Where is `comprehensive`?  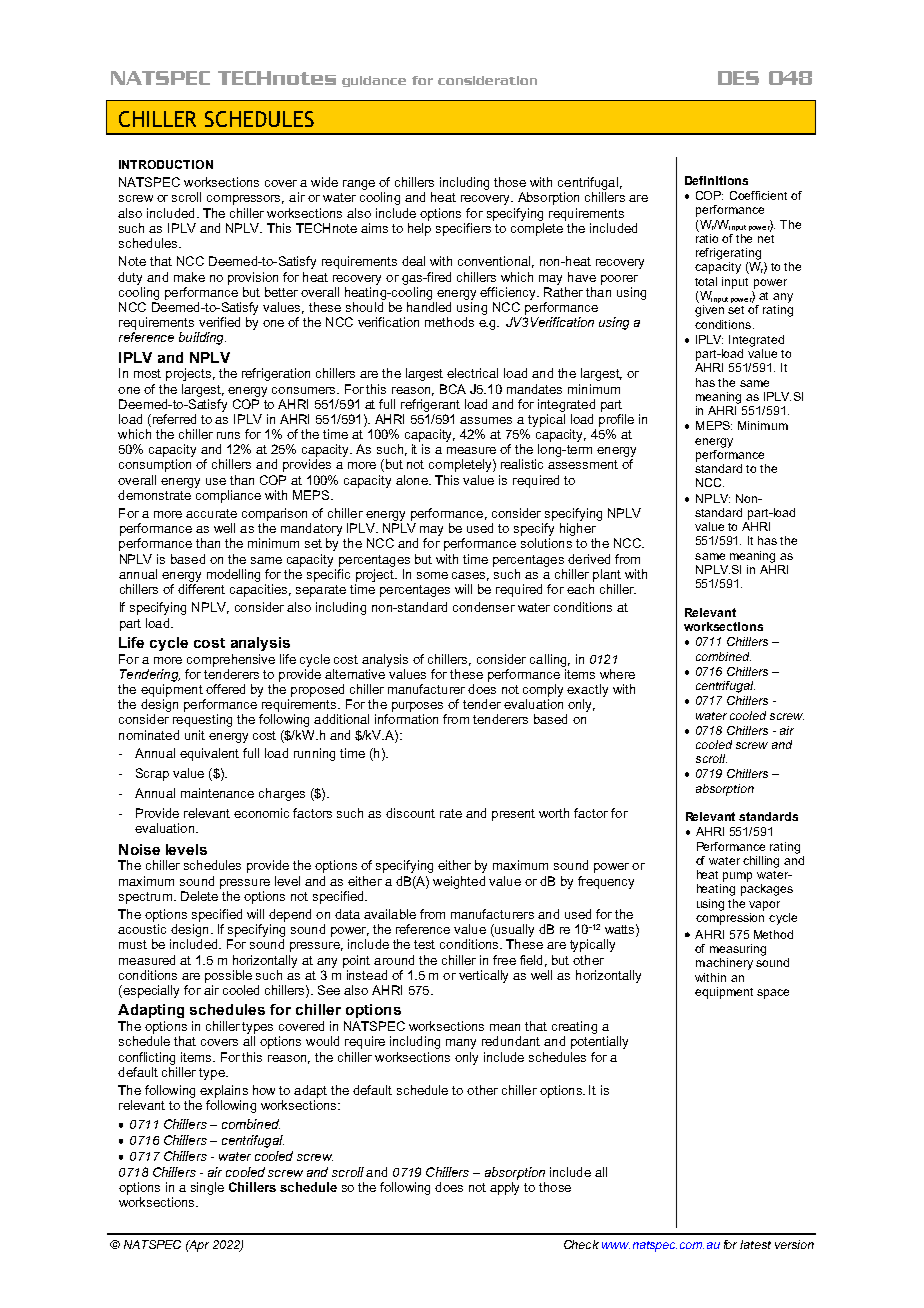
comprehensive is located at coordinates (231, 660).
